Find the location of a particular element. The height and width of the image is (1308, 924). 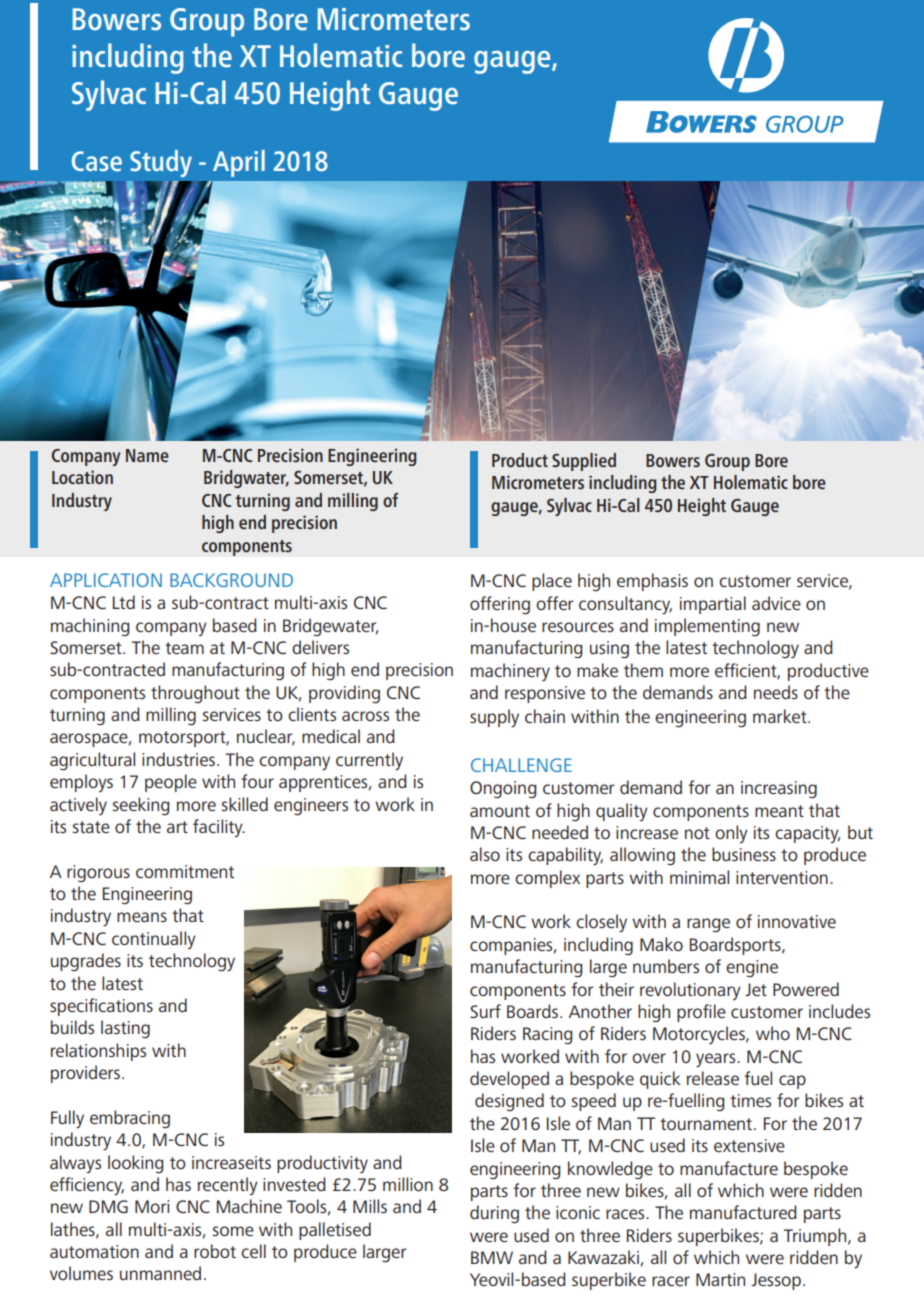

BMW is located at coordinates (492, 1257).
